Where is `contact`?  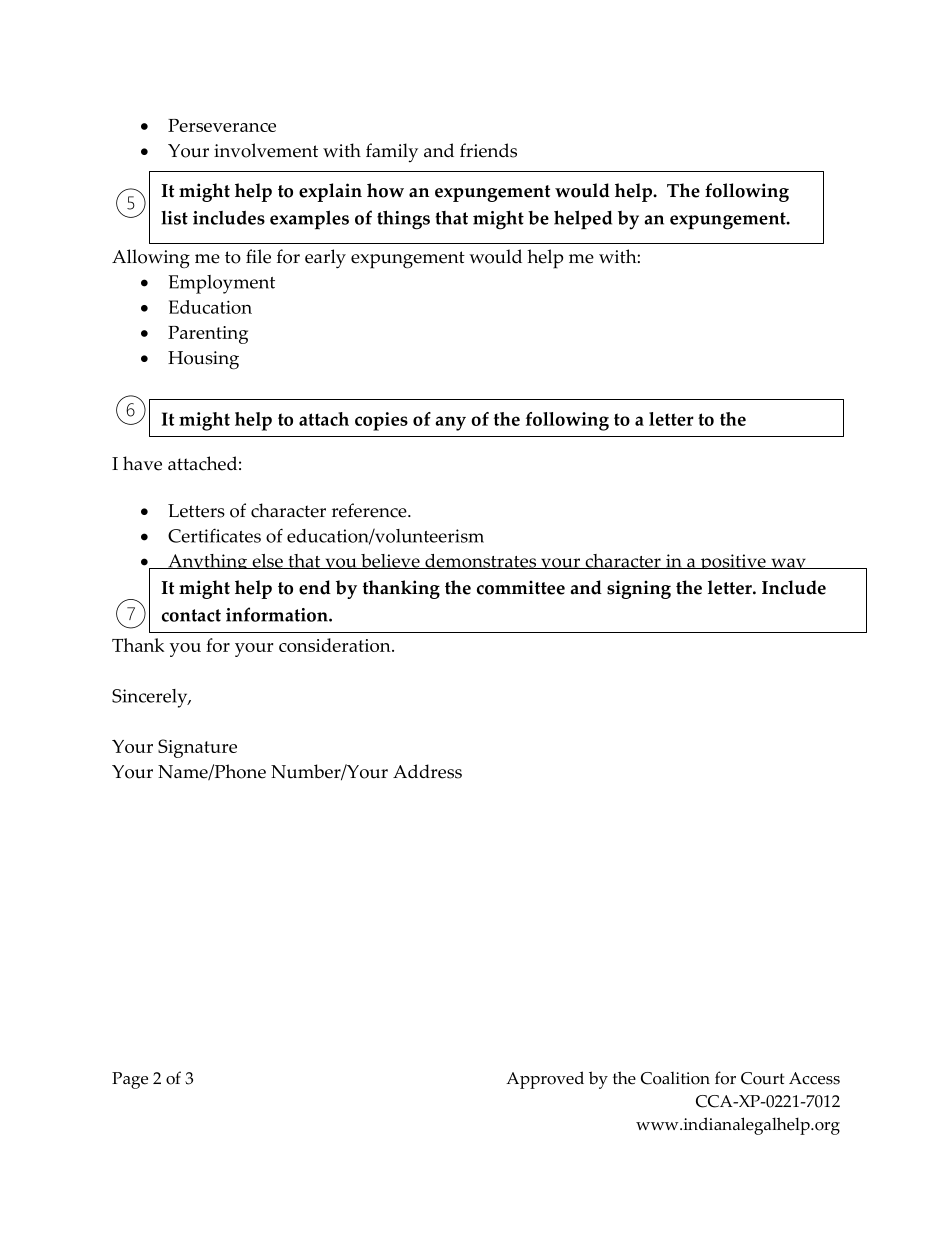 contact is located at coordinates (191, 615).
